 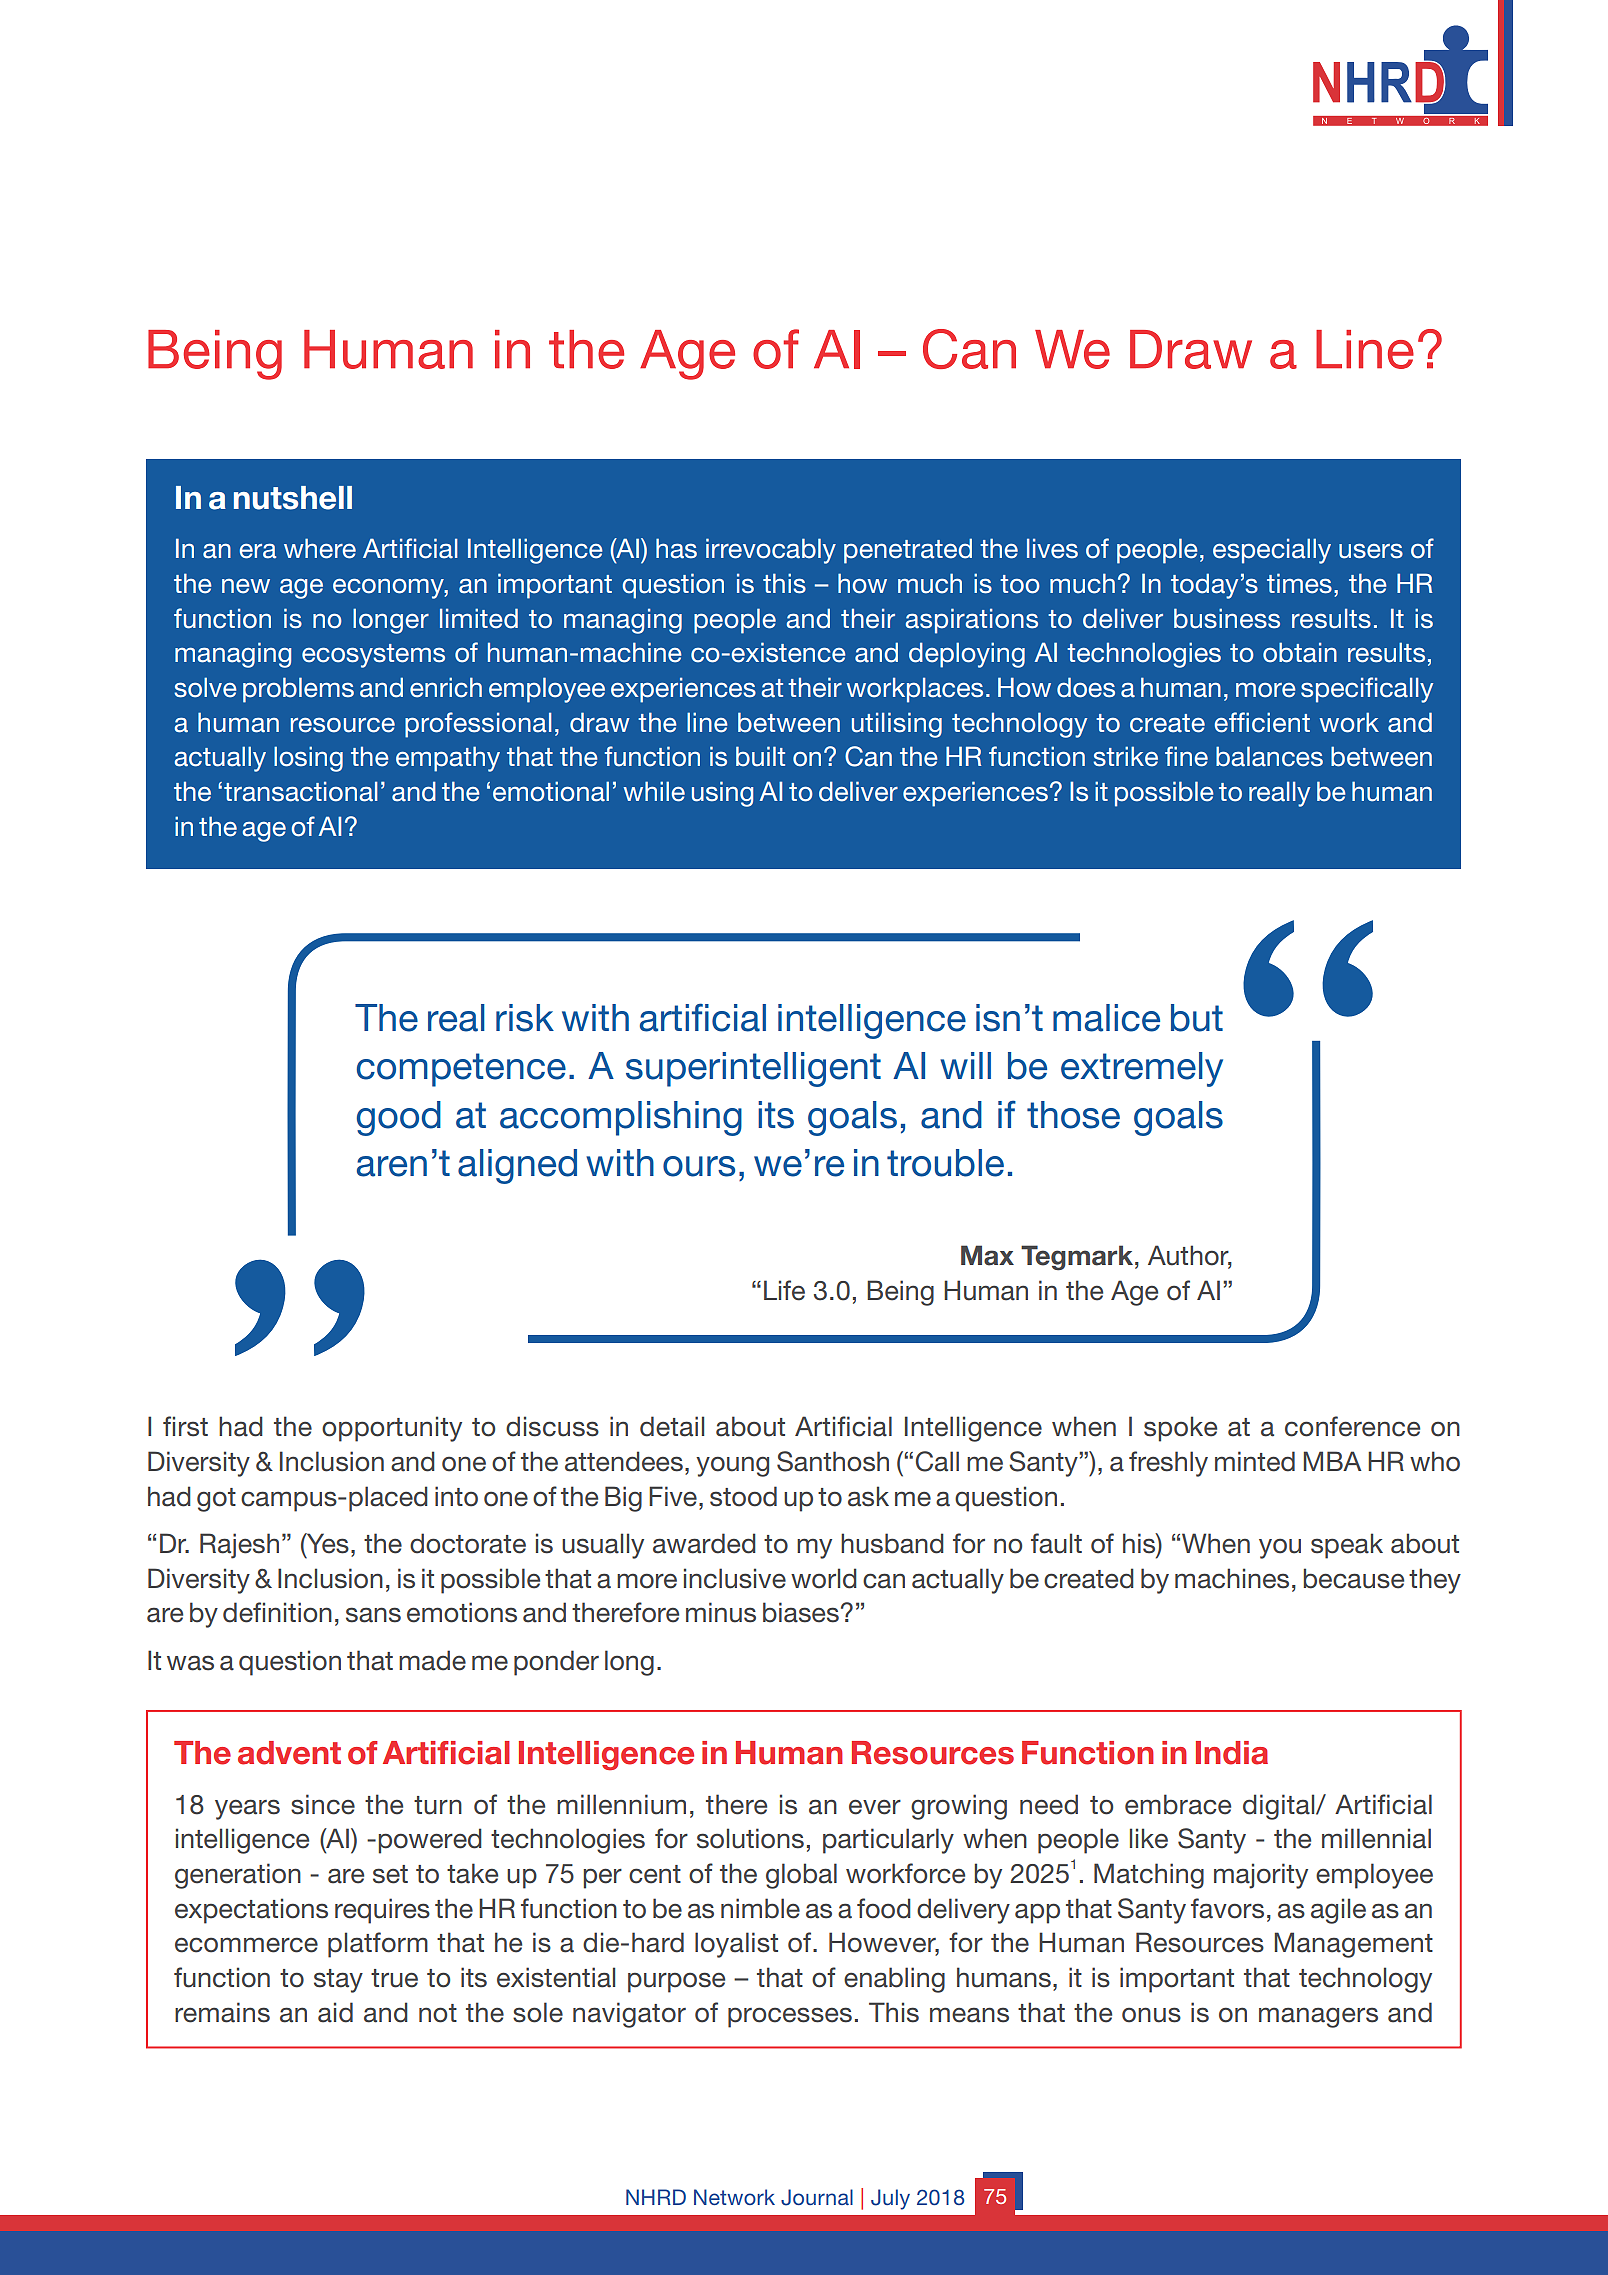 I want to click on but, so click(x=1197, y=1018).
